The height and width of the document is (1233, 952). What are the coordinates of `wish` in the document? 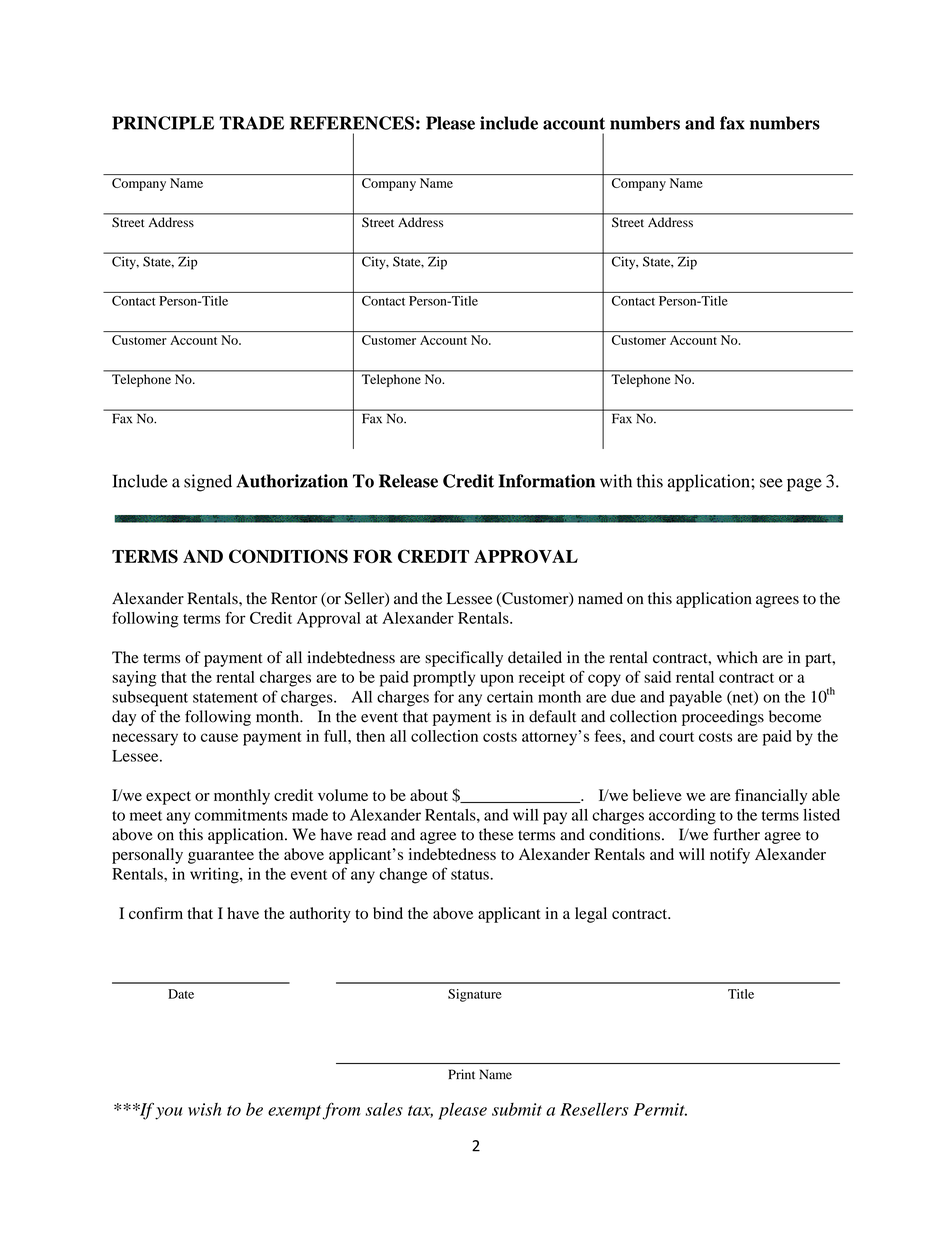 It's located at (205, 1109).
